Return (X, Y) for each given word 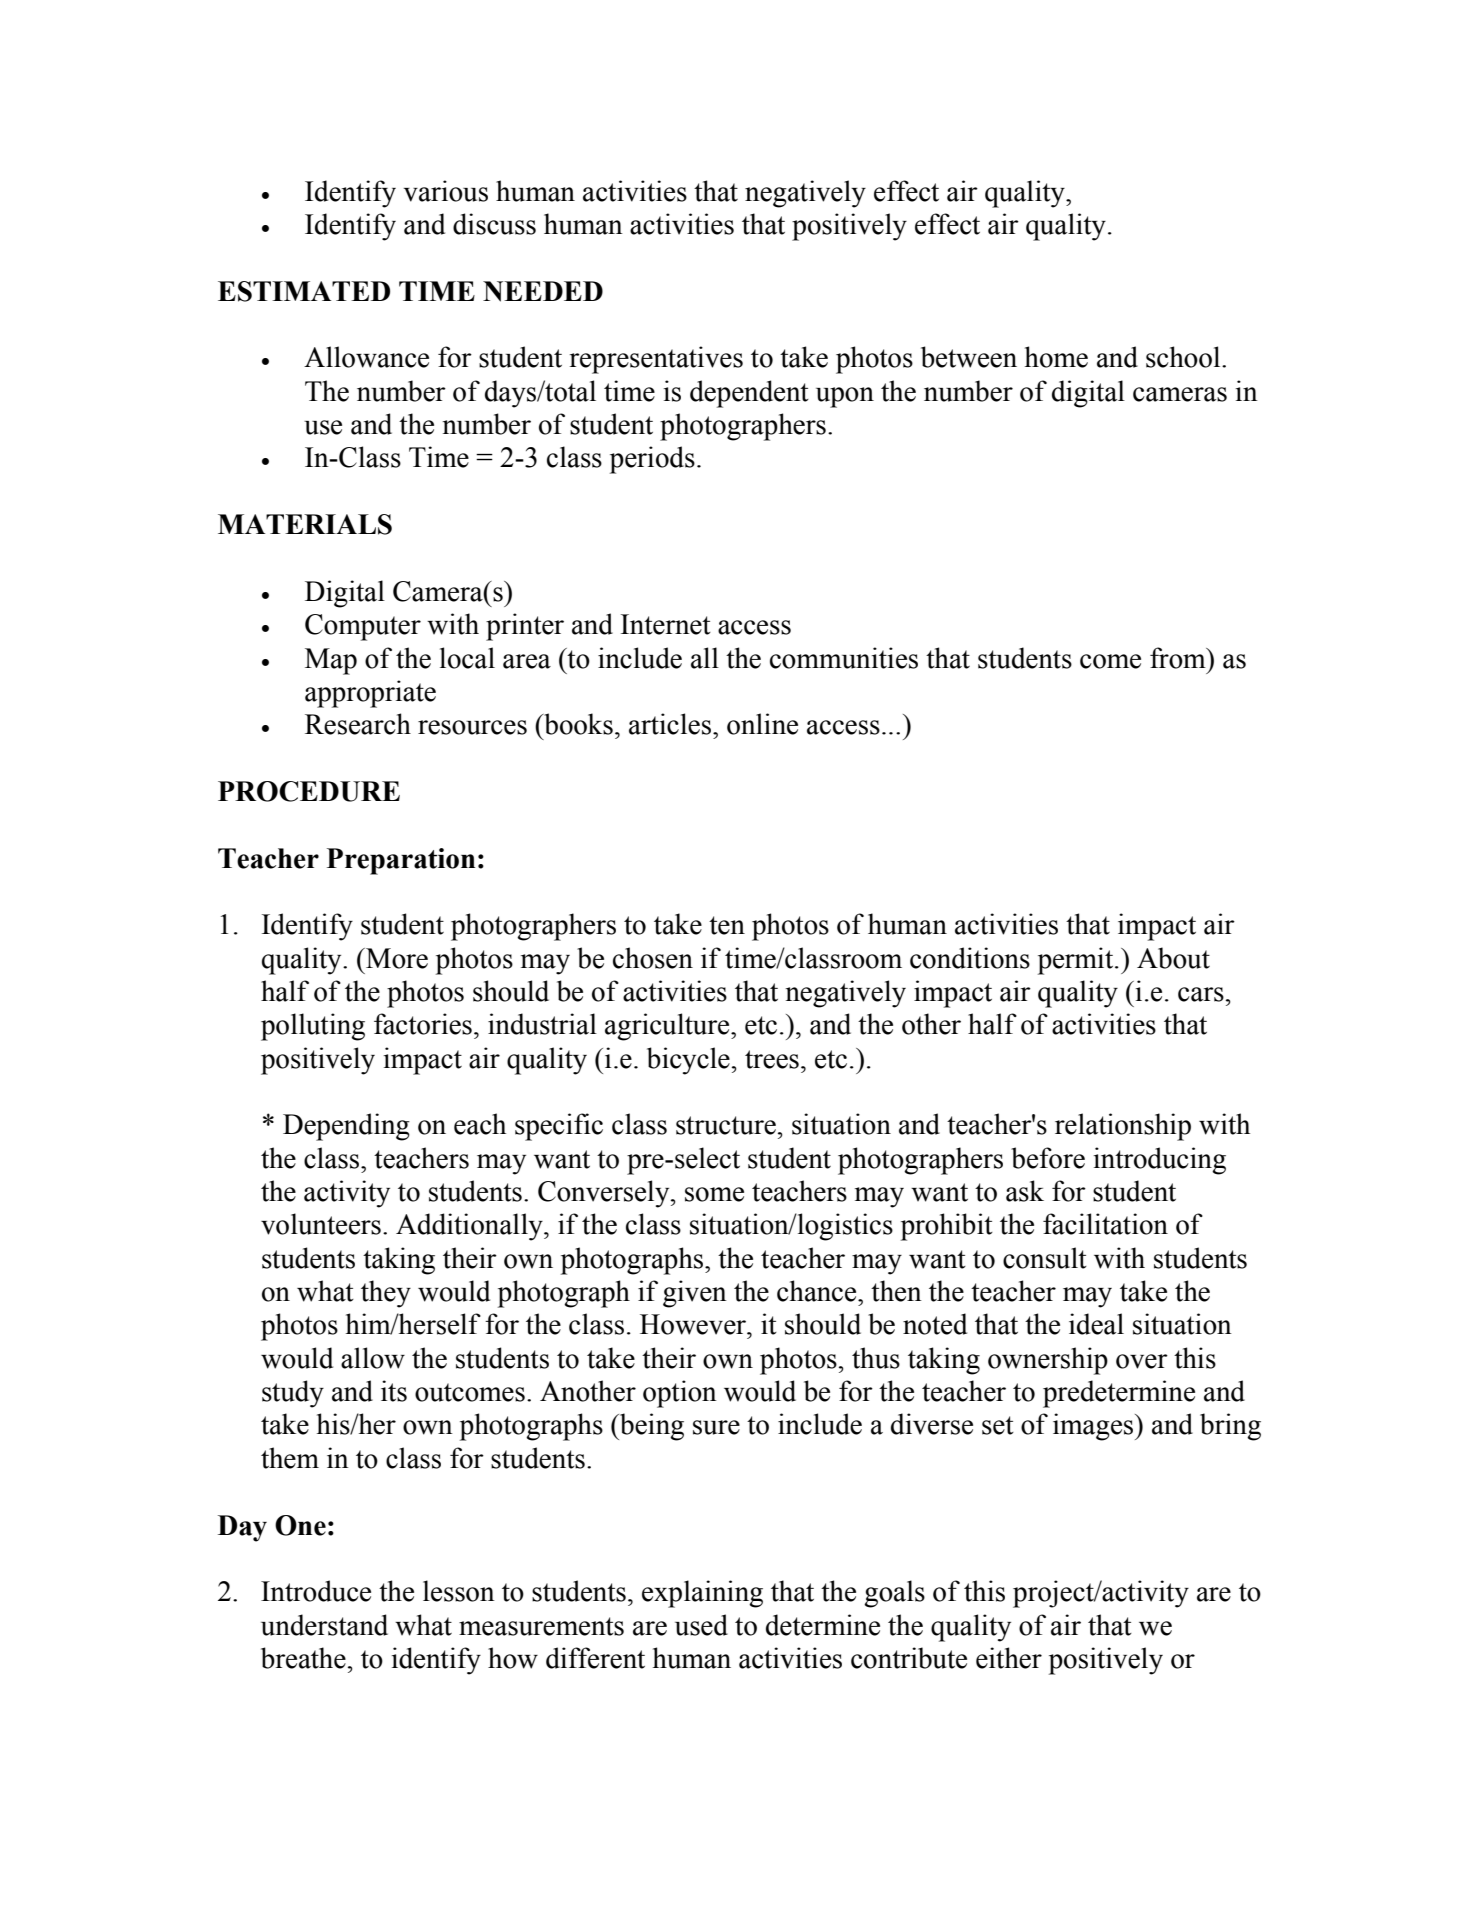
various (445, 191)
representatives (656, 360)
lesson (459, 1591)
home (1056, 357)
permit (1077, 961)
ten (727, 925)
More (396, 958)
